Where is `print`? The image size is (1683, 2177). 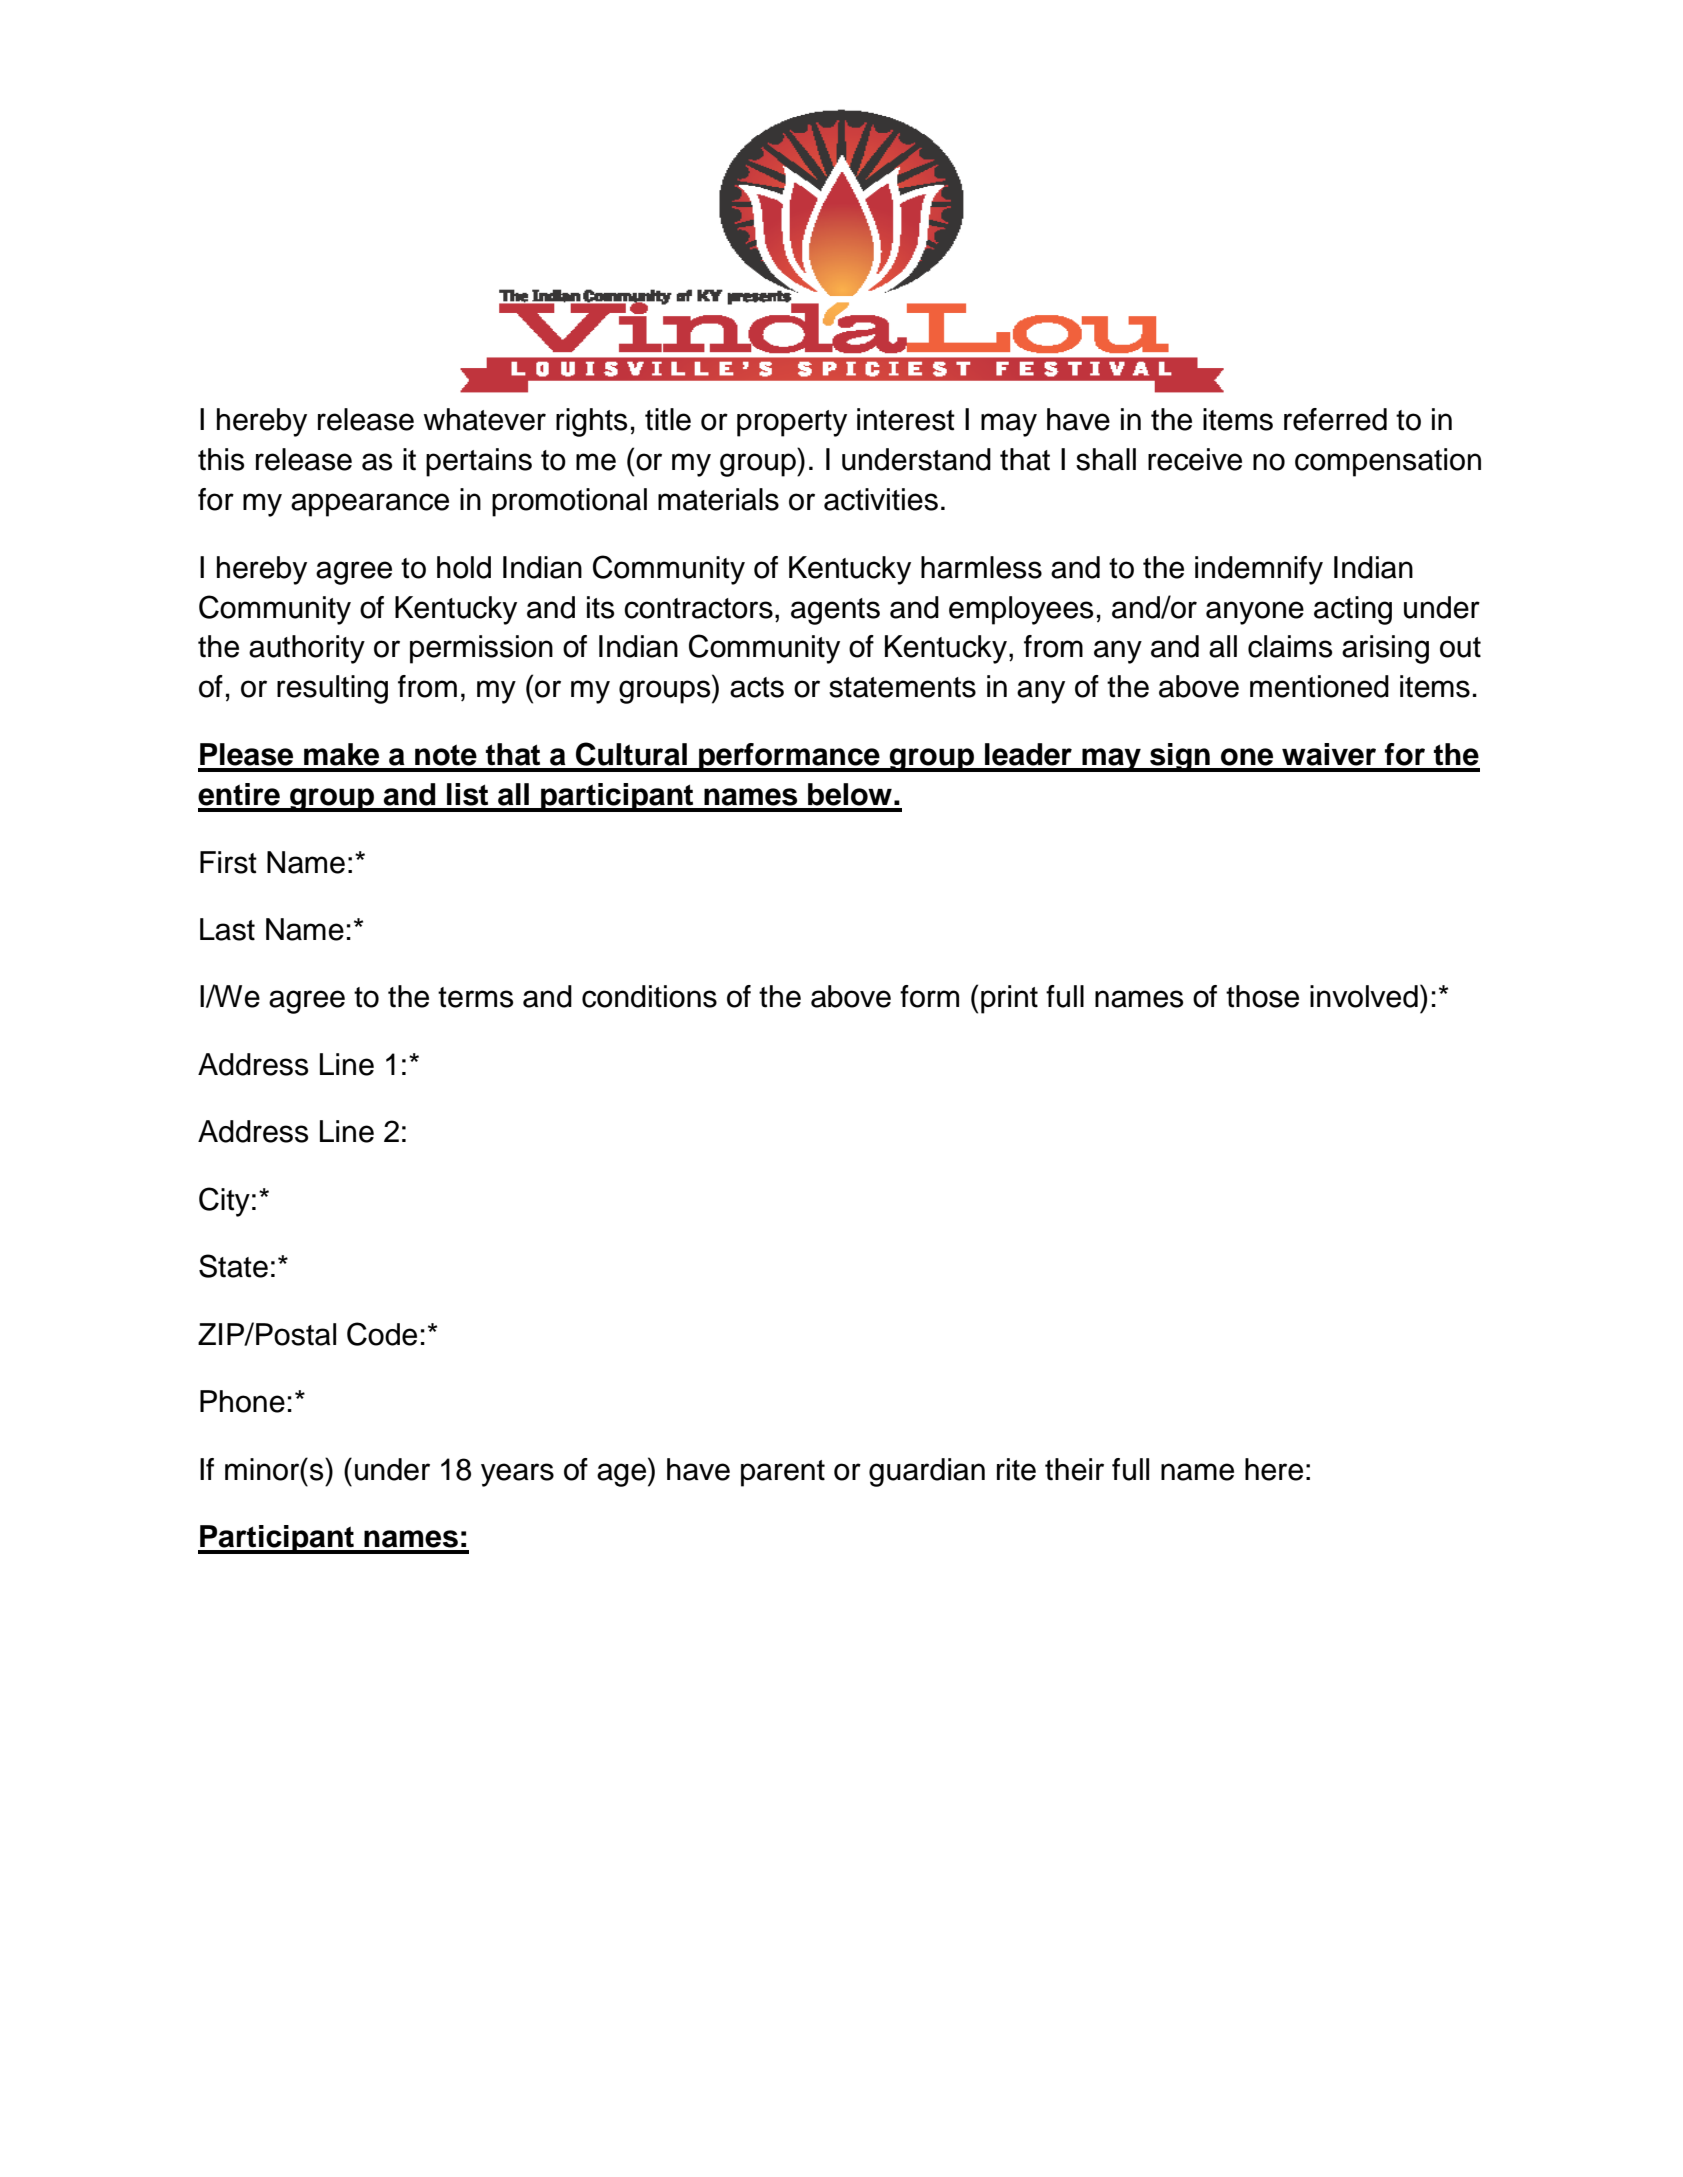
print is located at coordinates (1009, 999).
